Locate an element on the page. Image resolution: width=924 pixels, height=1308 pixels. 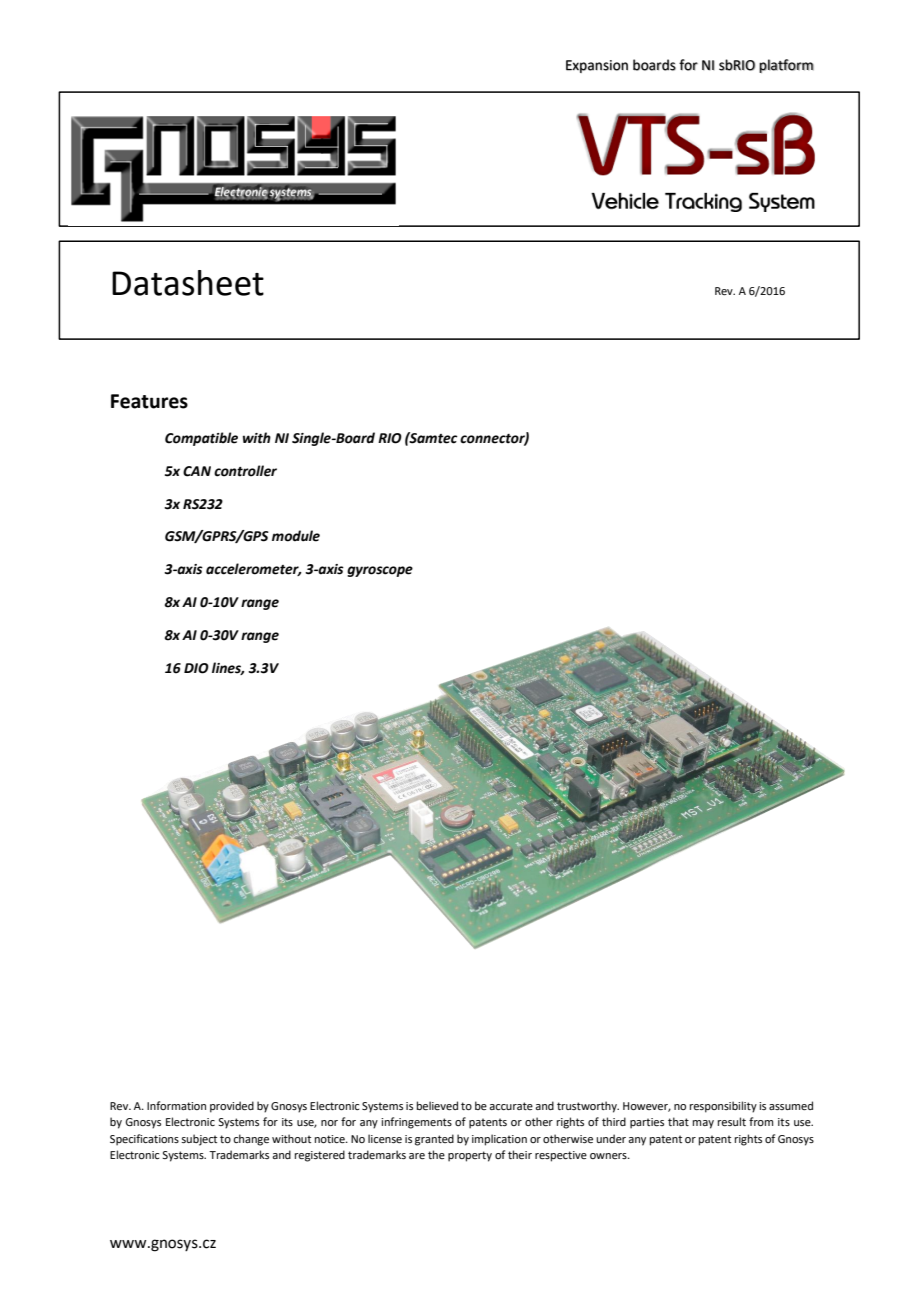
gyroscope is located at coordinates (380, 571).
